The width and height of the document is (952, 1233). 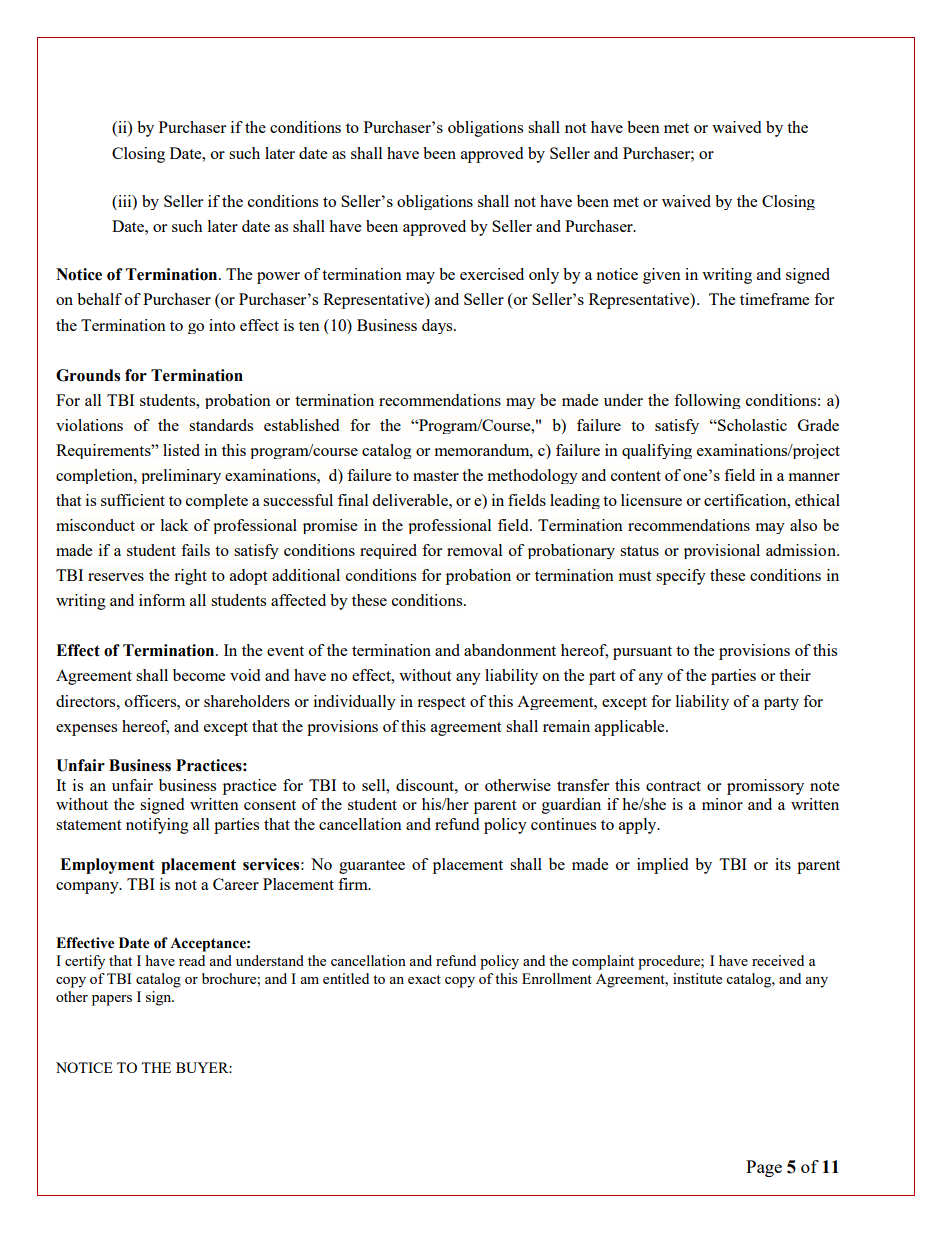 What do you see at coordinates (764, 1168) in the document?
I see `Page` at bounding box center [764, 1168].
